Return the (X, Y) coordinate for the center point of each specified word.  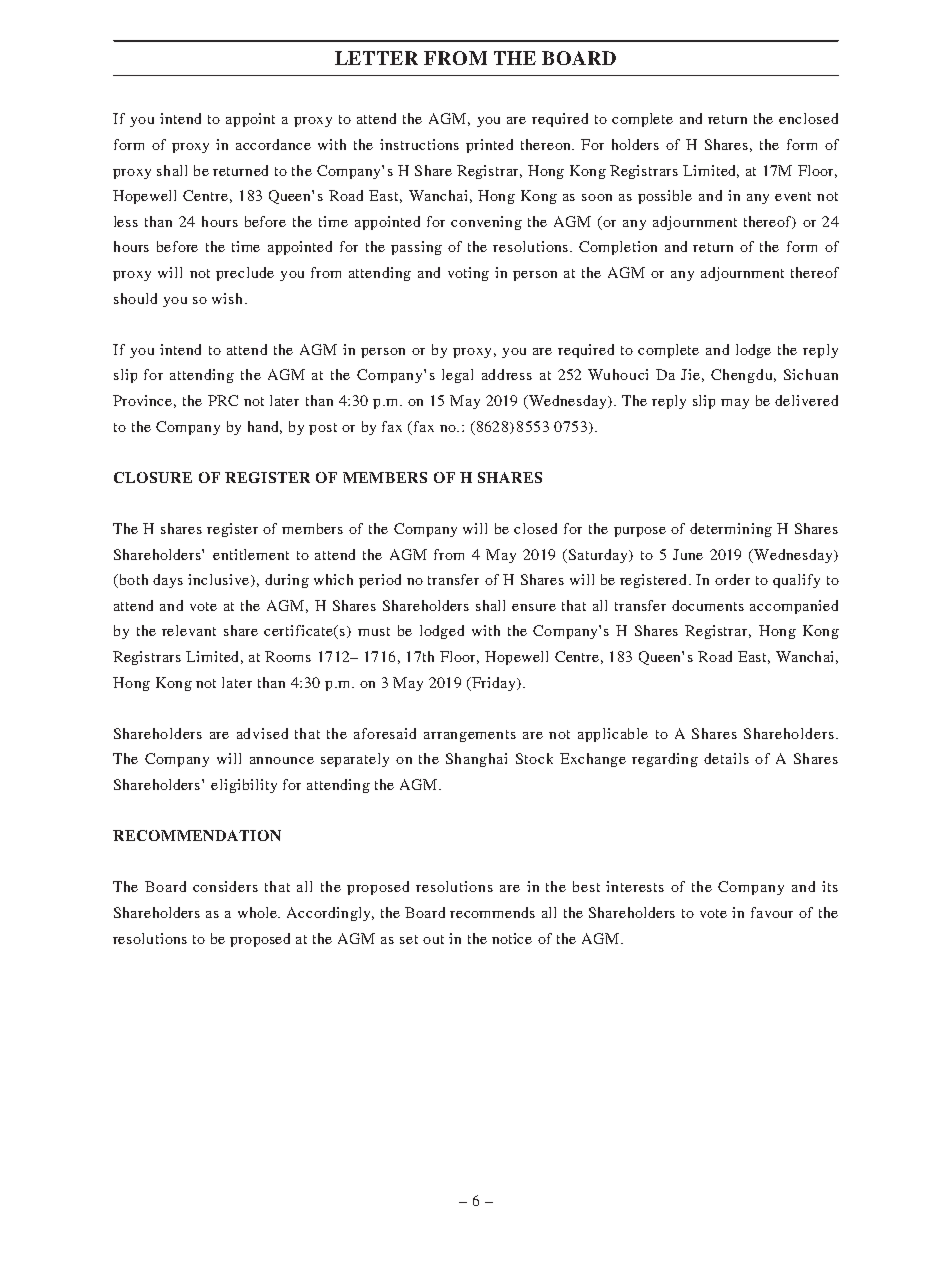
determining (731, 530)
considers (225, 886)
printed (489, 146)
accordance (273, 144)
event (793, 196)
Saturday (598, 556)
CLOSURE (153, 477)
